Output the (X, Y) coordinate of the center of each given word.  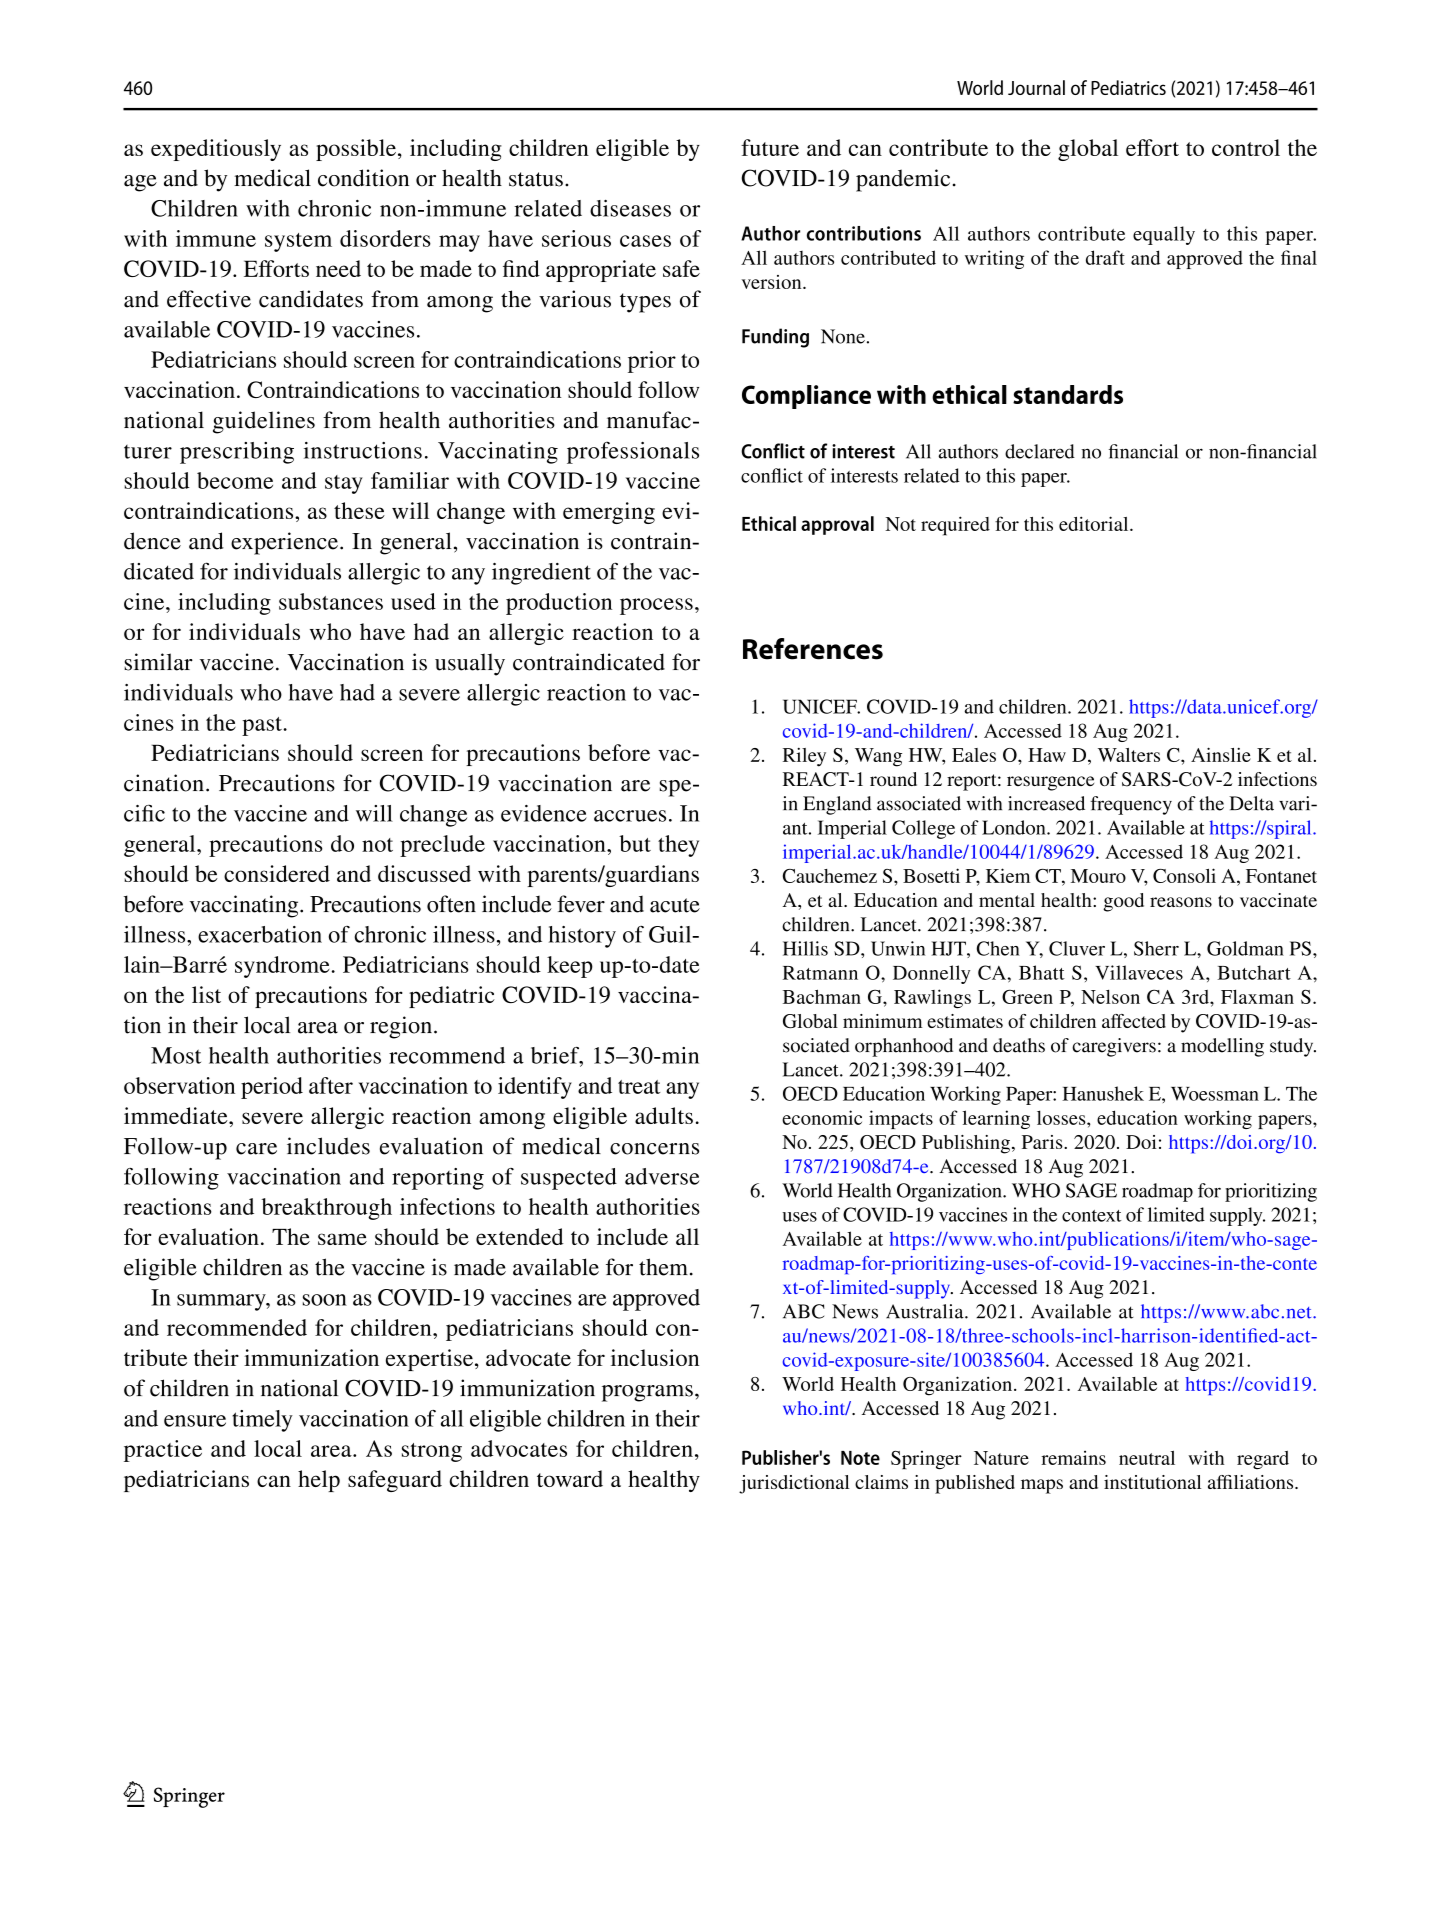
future (770, 147)
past (263, 726)
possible (356, 150)
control (1246, 147)
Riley (804, 757)
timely (262, 1421)
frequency (1131, 805)
